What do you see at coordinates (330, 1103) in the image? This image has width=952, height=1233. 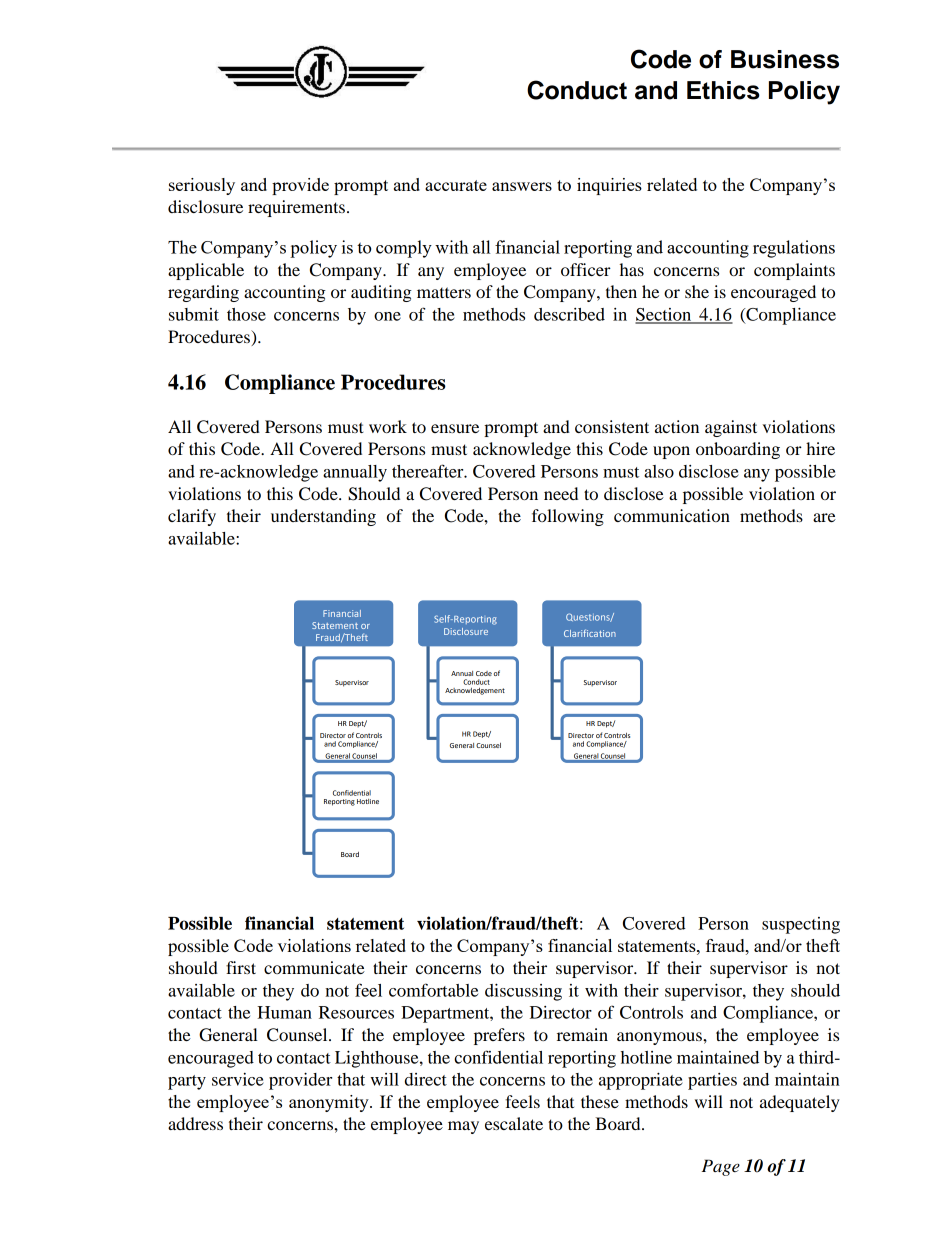 I see `anonymity` at bounding box center [330, 1103].
